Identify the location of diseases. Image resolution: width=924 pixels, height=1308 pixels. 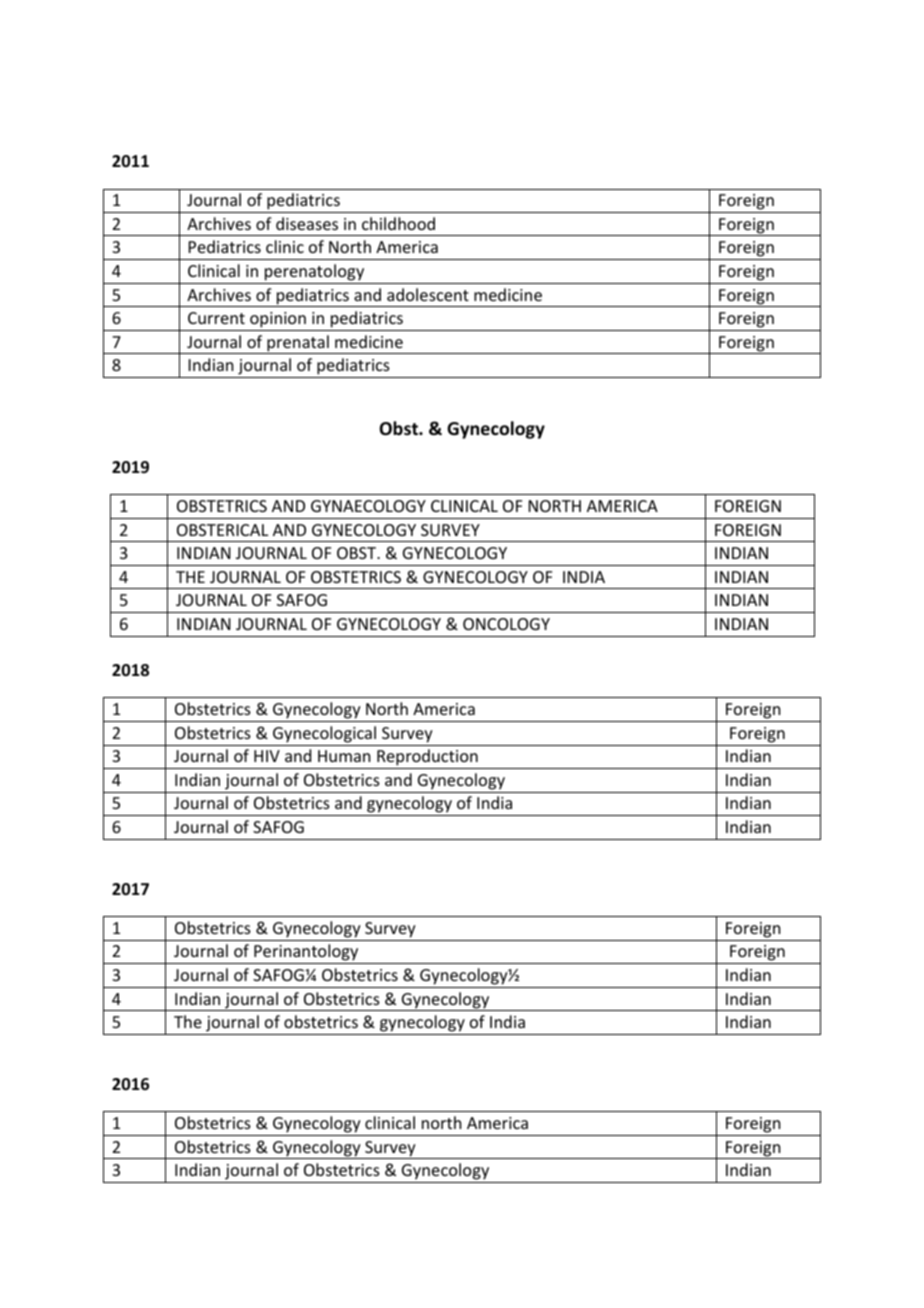
(307, 223).
